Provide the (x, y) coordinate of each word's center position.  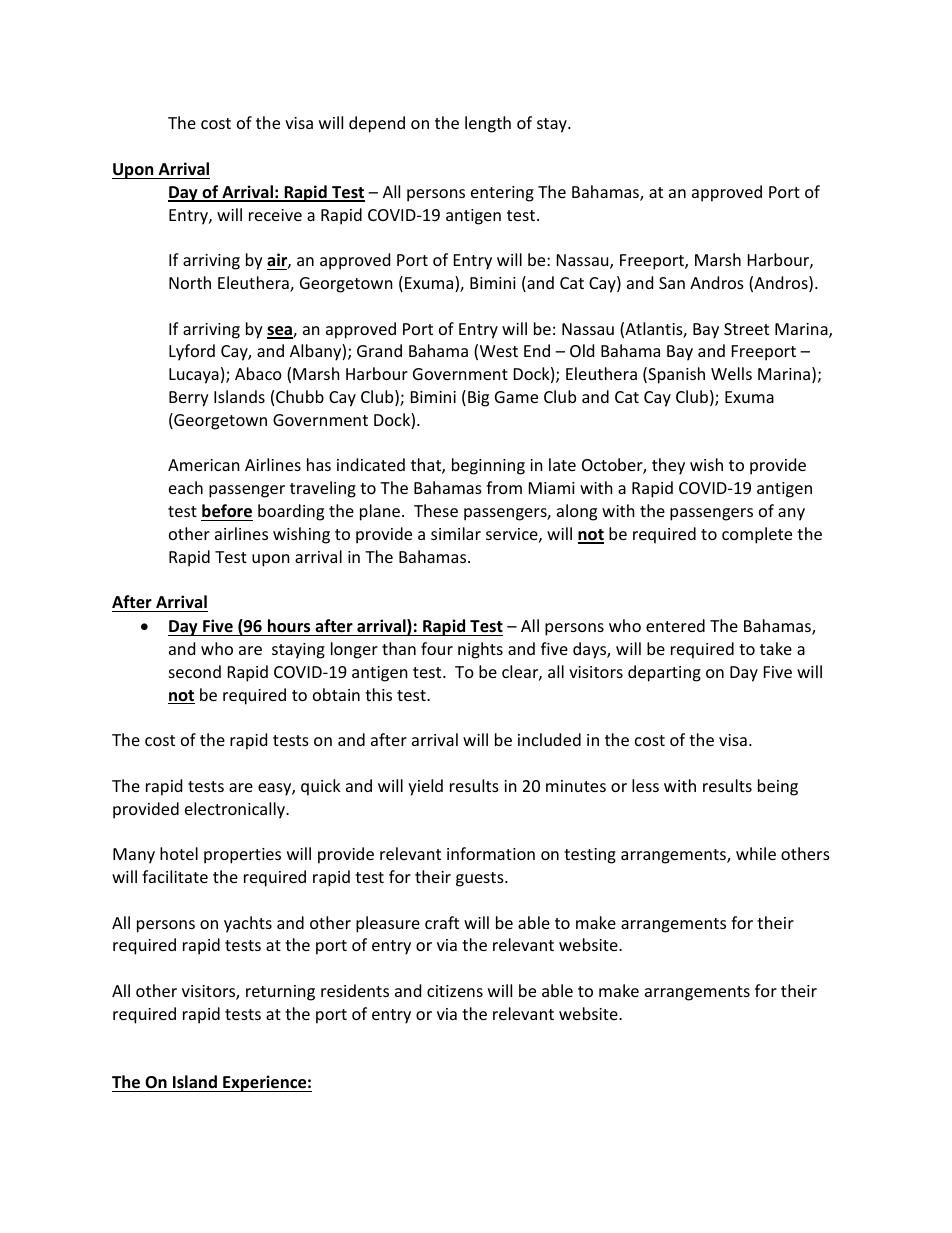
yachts (248, 924)
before (227, 511)
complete (757, 535)
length (488, 124)
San (672, 283)
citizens (455, 991)
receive (275, 215)
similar (456, 533)
